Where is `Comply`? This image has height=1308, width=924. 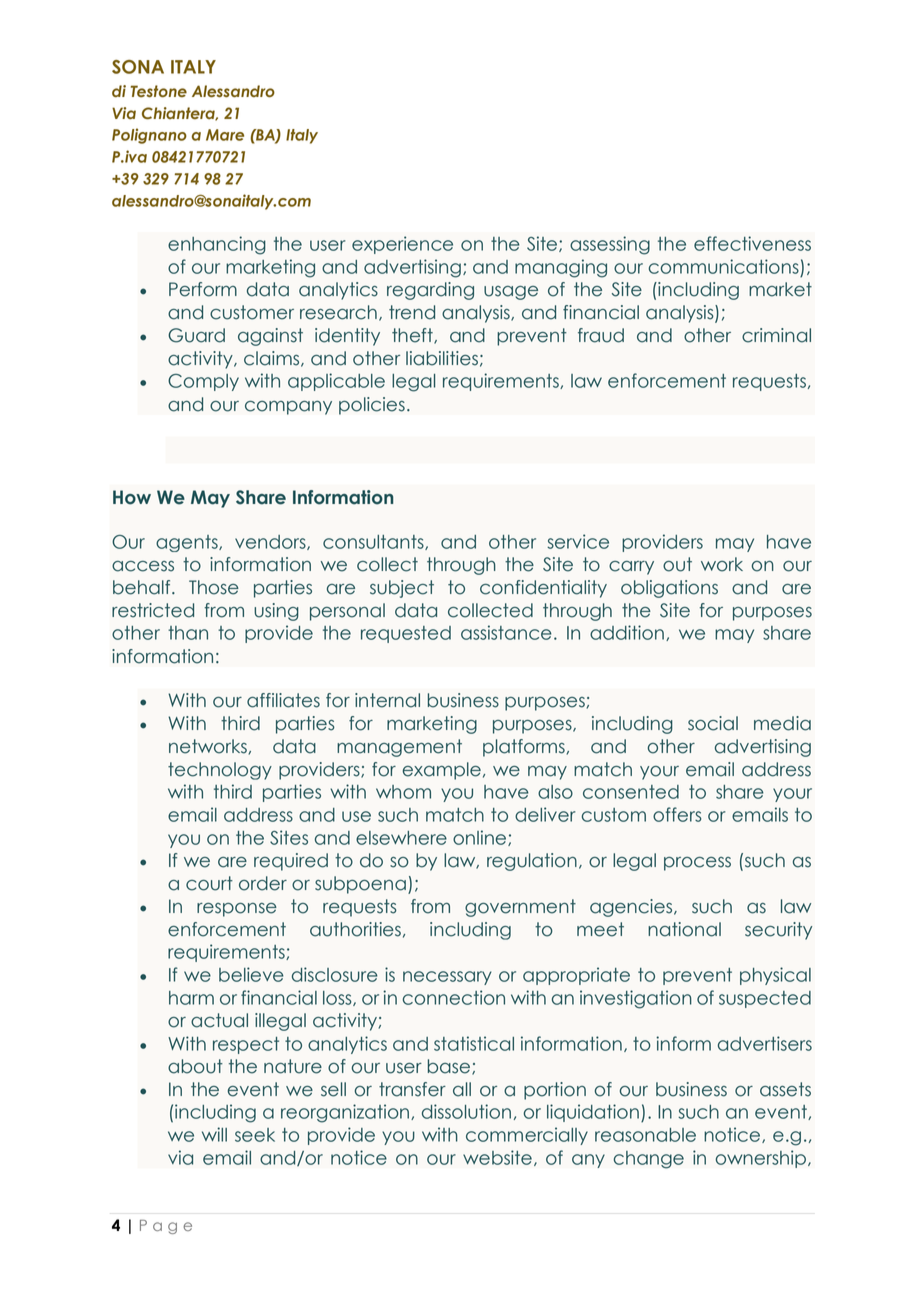 Comply is located at coordinates (203, 382).
